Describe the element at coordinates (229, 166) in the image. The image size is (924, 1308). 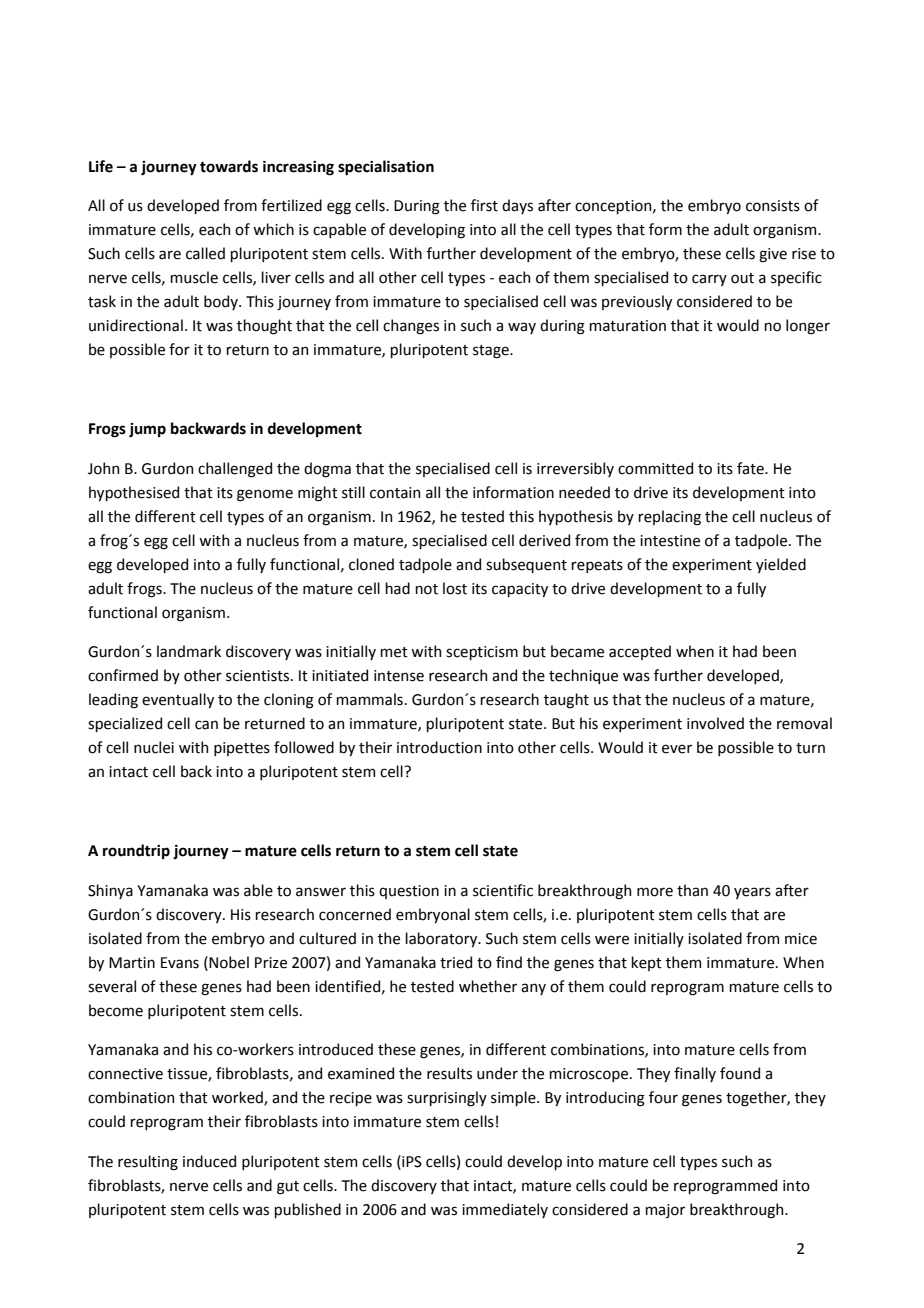
I see `towards` at that location.
